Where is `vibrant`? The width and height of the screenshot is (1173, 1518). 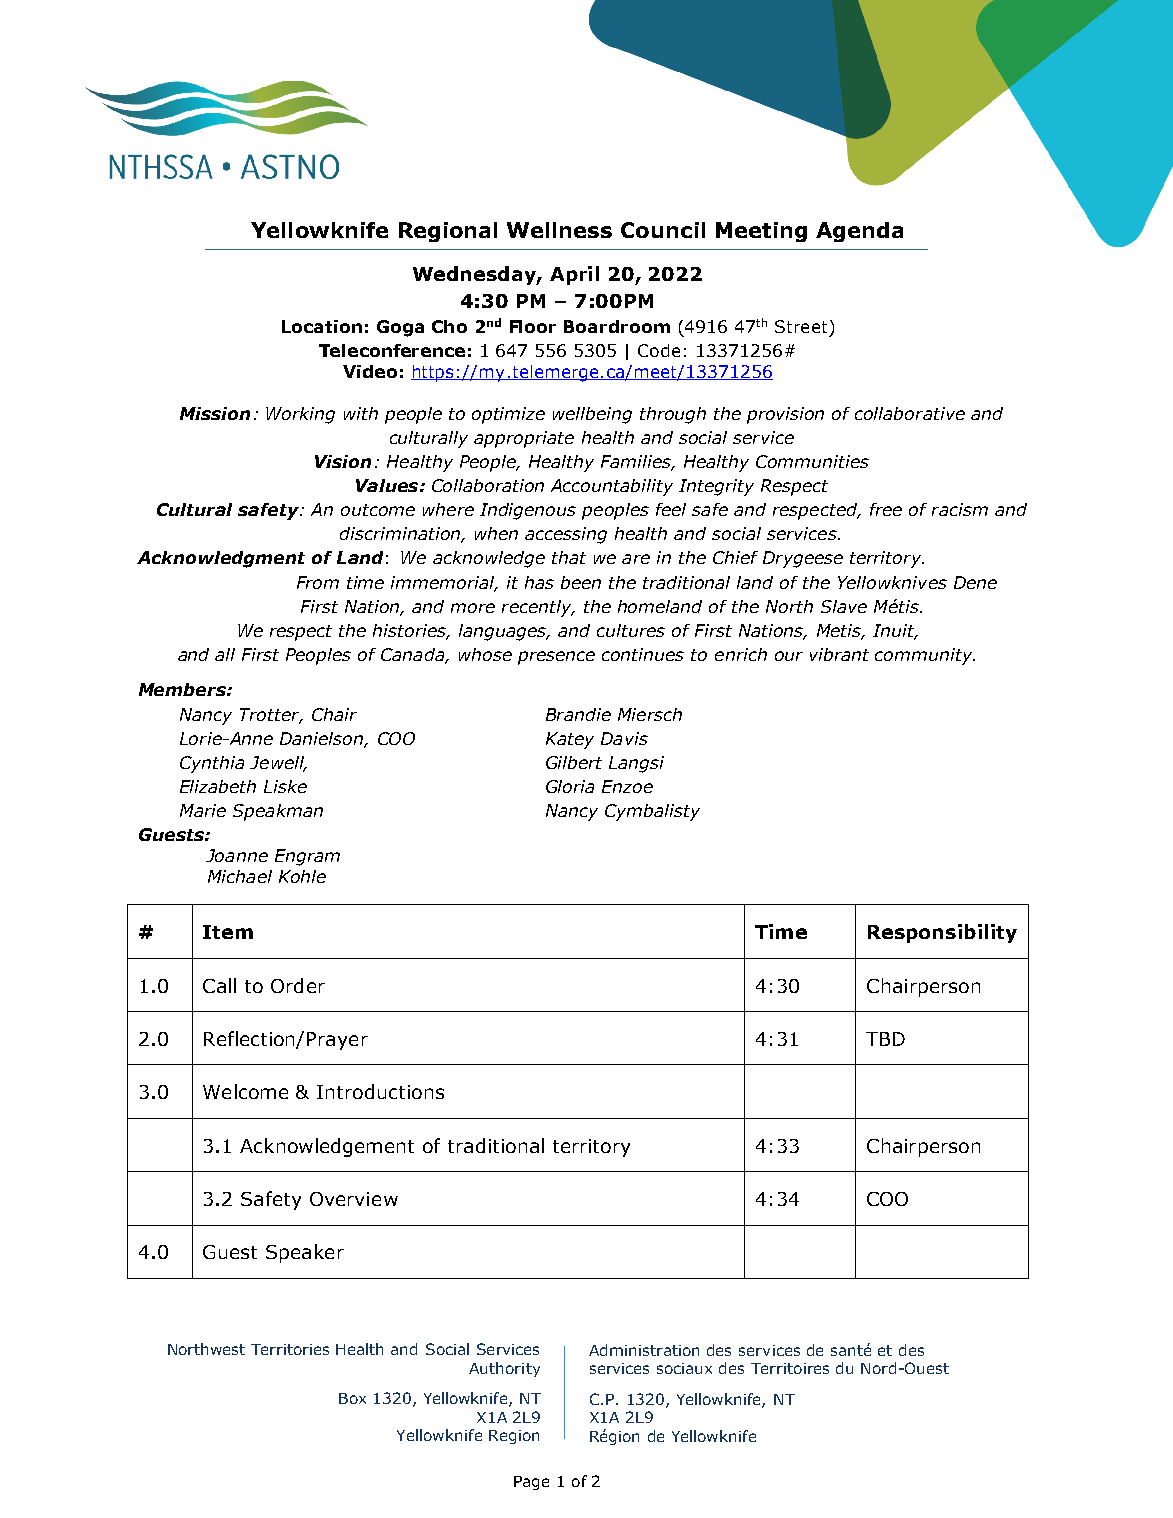 vibrant is located at coordinates (839, 654).
